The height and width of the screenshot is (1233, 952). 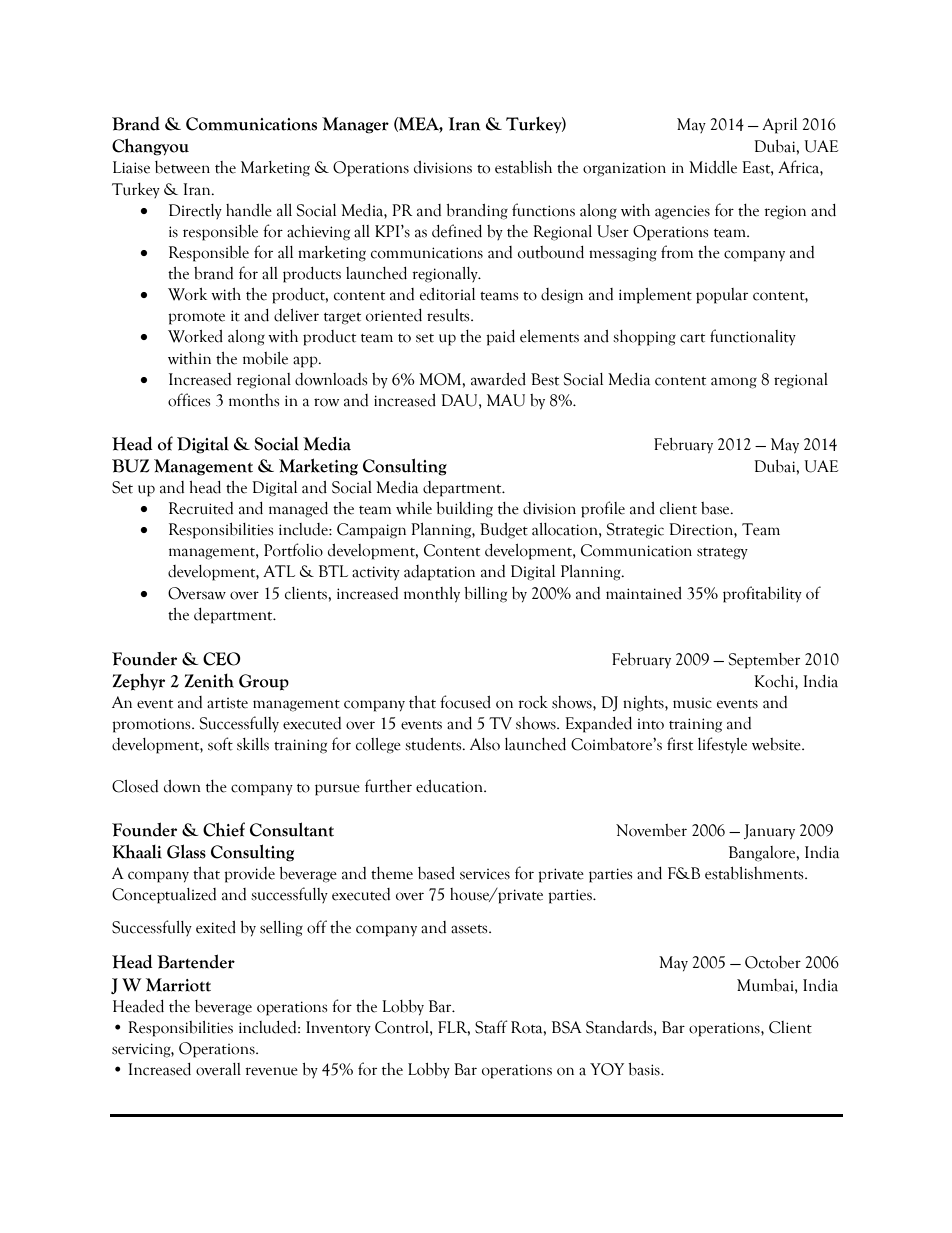 What do you see at coordinates (189, 400) in the screenshot?
I see `offices` at bounding box center [189, 400].
